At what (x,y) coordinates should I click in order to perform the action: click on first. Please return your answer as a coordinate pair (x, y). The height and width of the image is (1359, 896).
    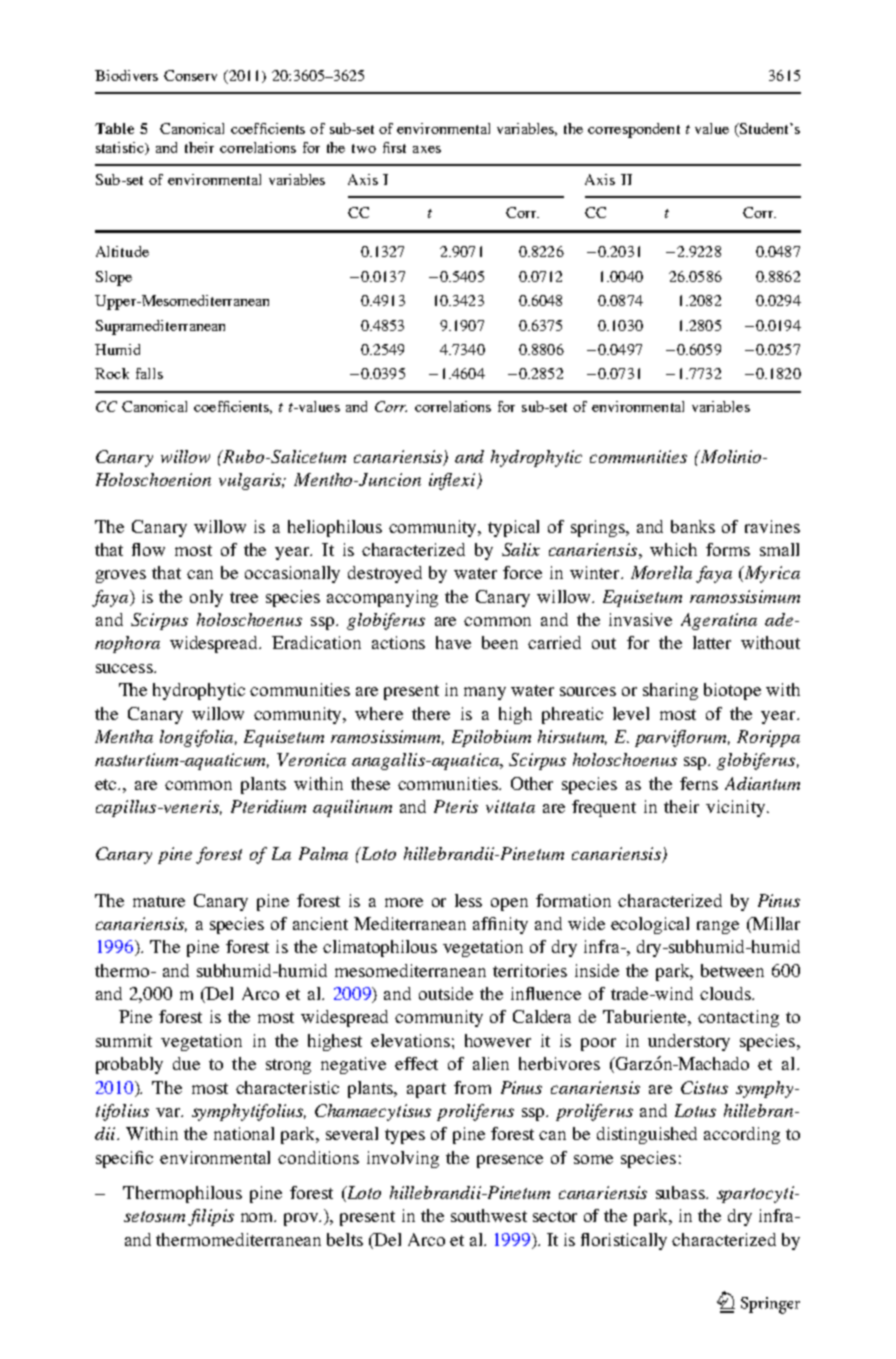
    Looking at the image, I should click on (394, 147).
